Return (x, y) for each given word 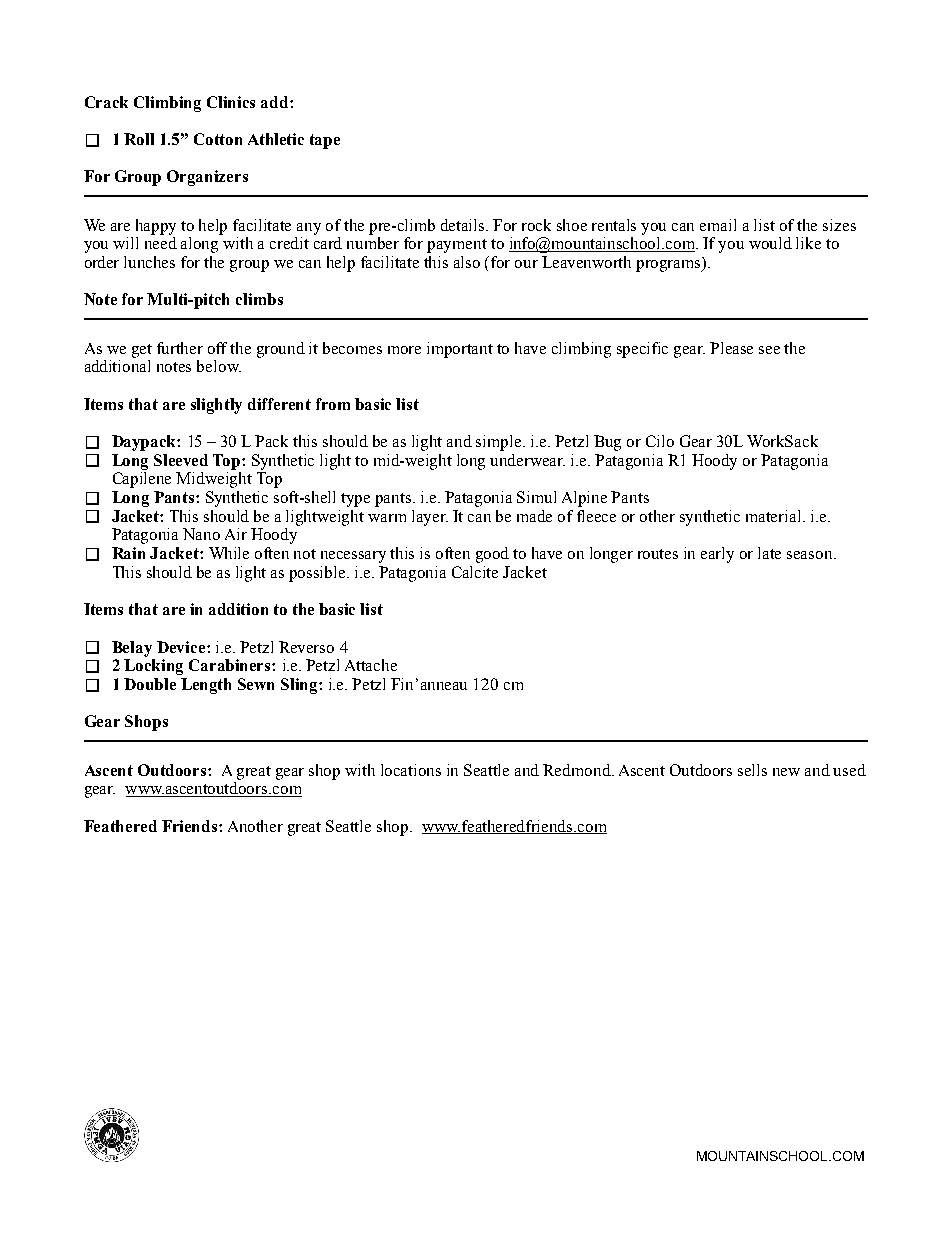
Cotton (218, 139)
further (180, 348)
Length (206, 686)
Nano (201, 534)
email (718, 225)
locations (411, 770)
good (492, 555)
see (769, 350)
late (769, 553)
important (460, 350)
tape (325, 141)
